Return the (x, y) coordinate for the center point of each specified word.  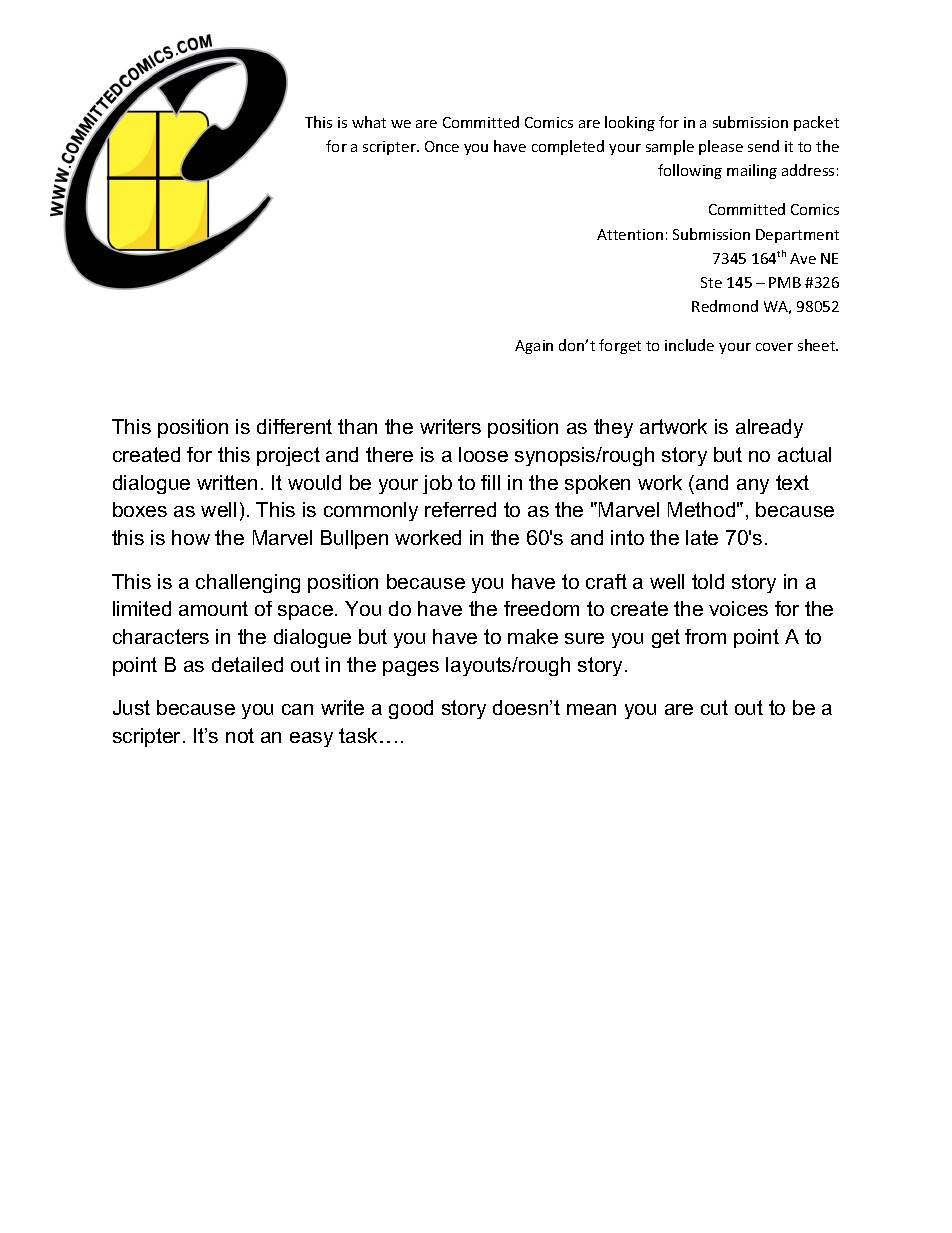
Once (442, 146)
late (702, 537)
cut (714, 707)
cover (774, 347)
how (191, 537)
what (369, 122)
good (411, 709)
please (721, 147)
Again (534, 347)
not (240, 735)
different (294, 426)
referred (460, 509)
